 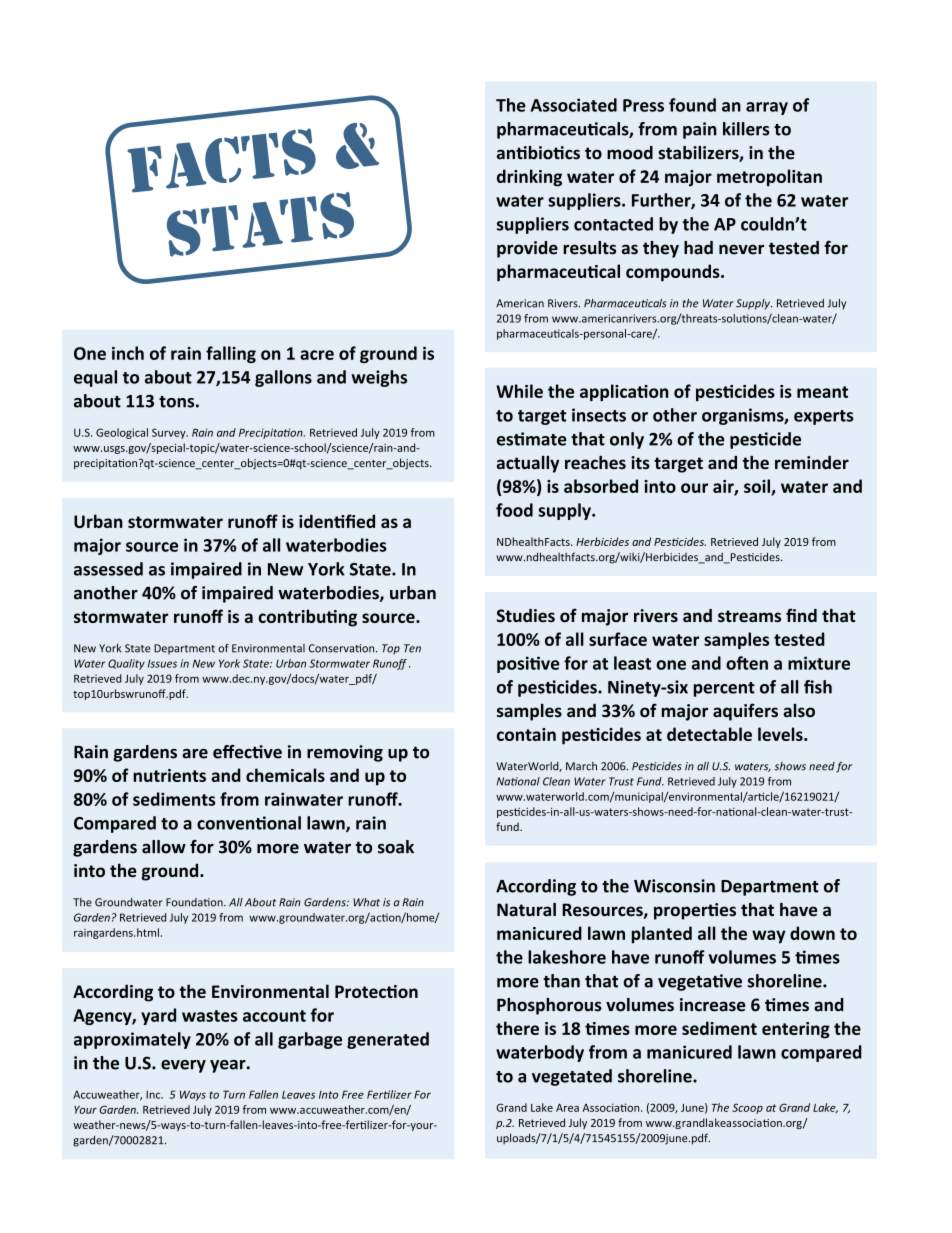 What do you see at coordinates (164, 847) in the document?
I see `allow` at bounding box center [164, 847].
